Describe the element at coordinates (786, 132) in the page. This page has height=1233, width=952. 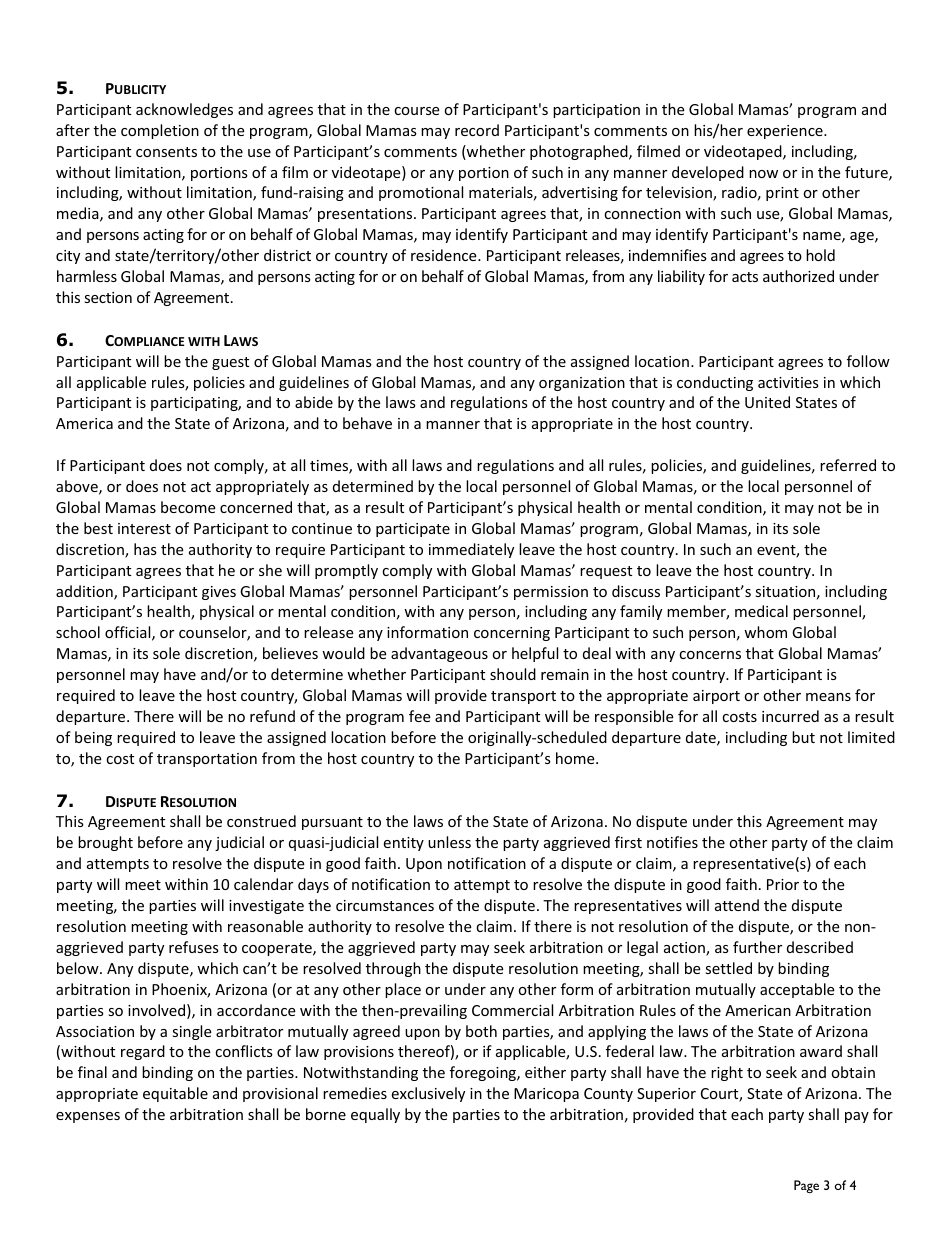
I see `experience` at that location.
